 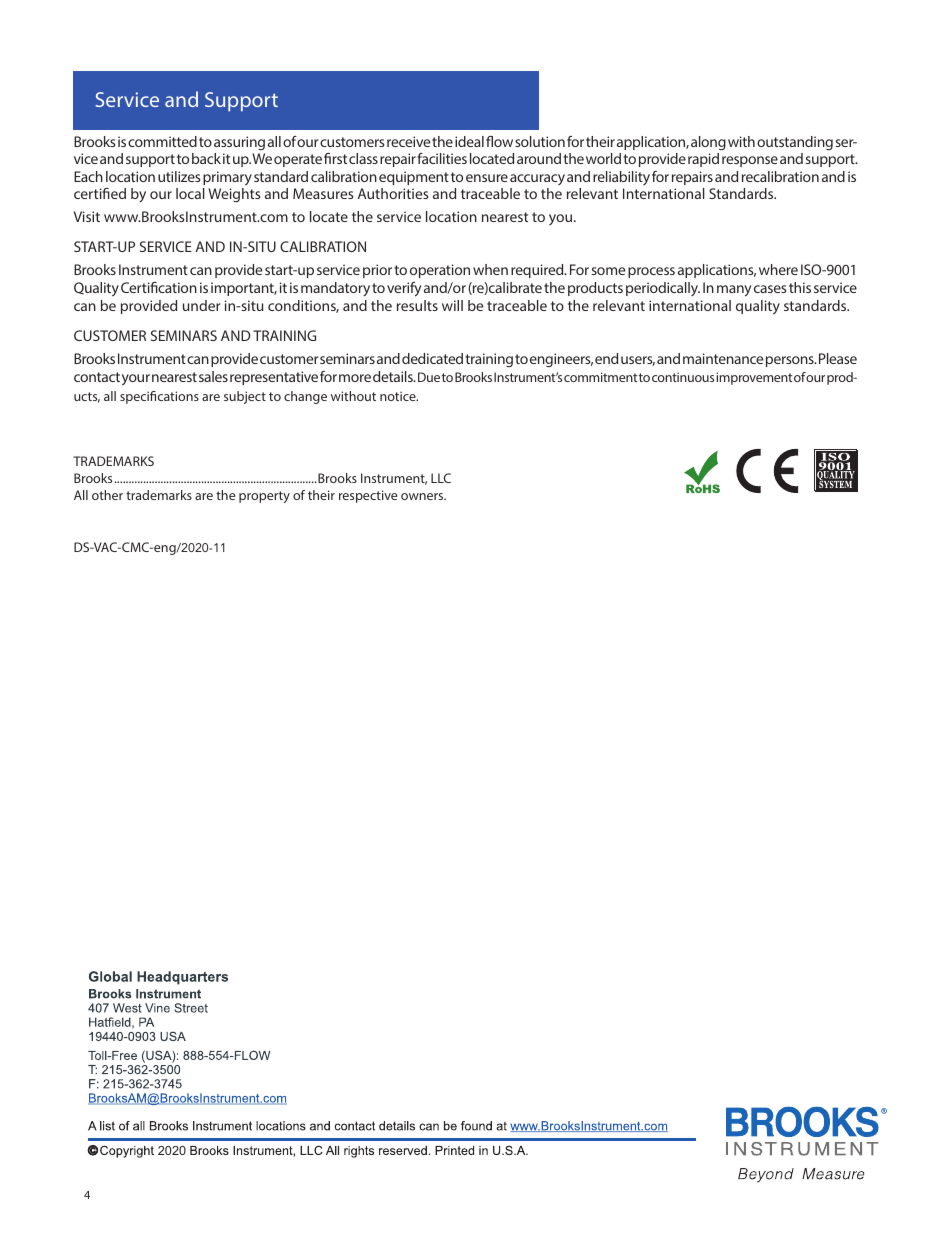 I want to click on response, so click(x=750, y=161).
